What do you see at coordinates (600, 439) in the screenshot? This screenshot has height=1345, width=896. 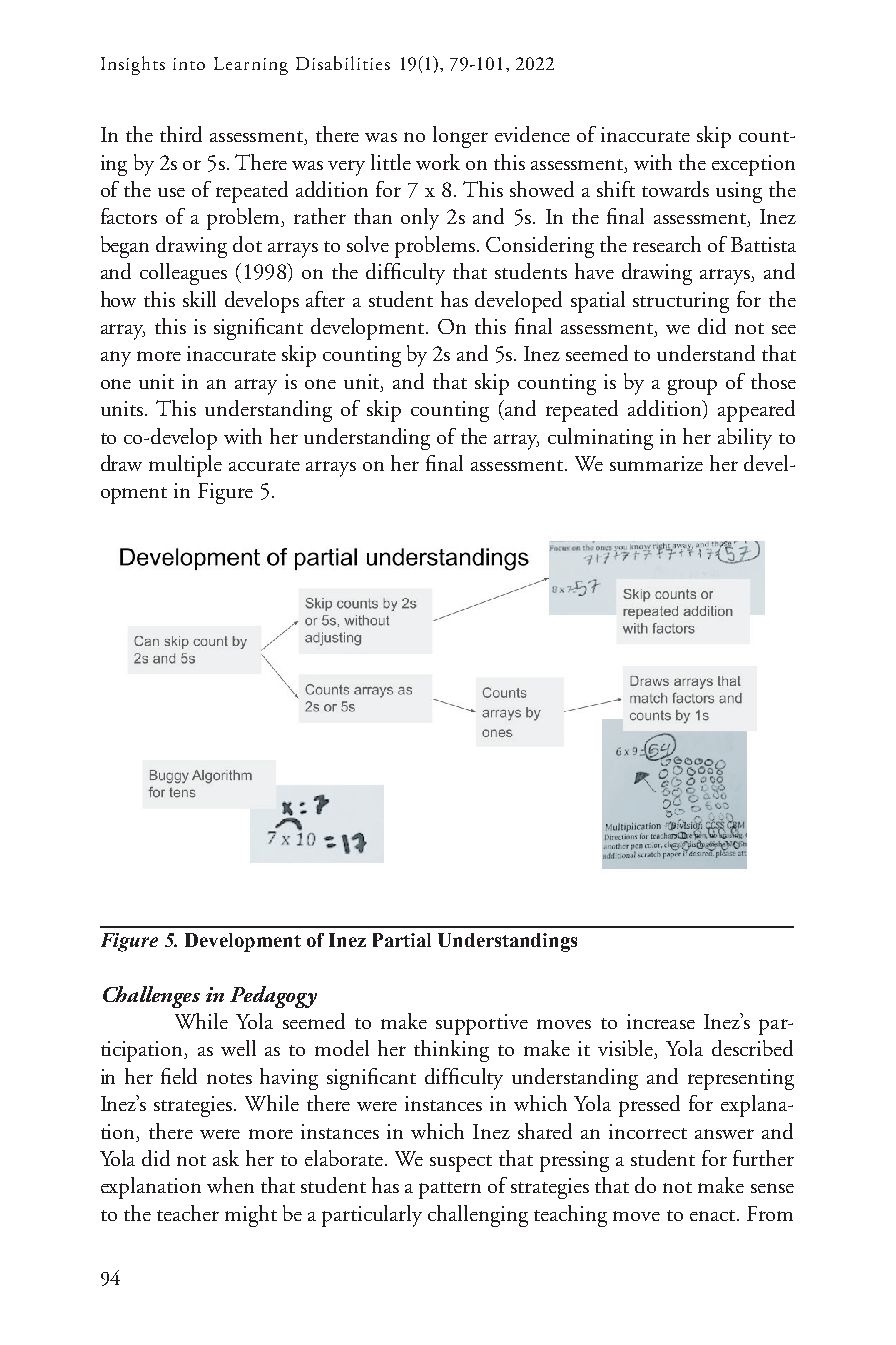 I see `culminating` at bounding box center [600, 439].
